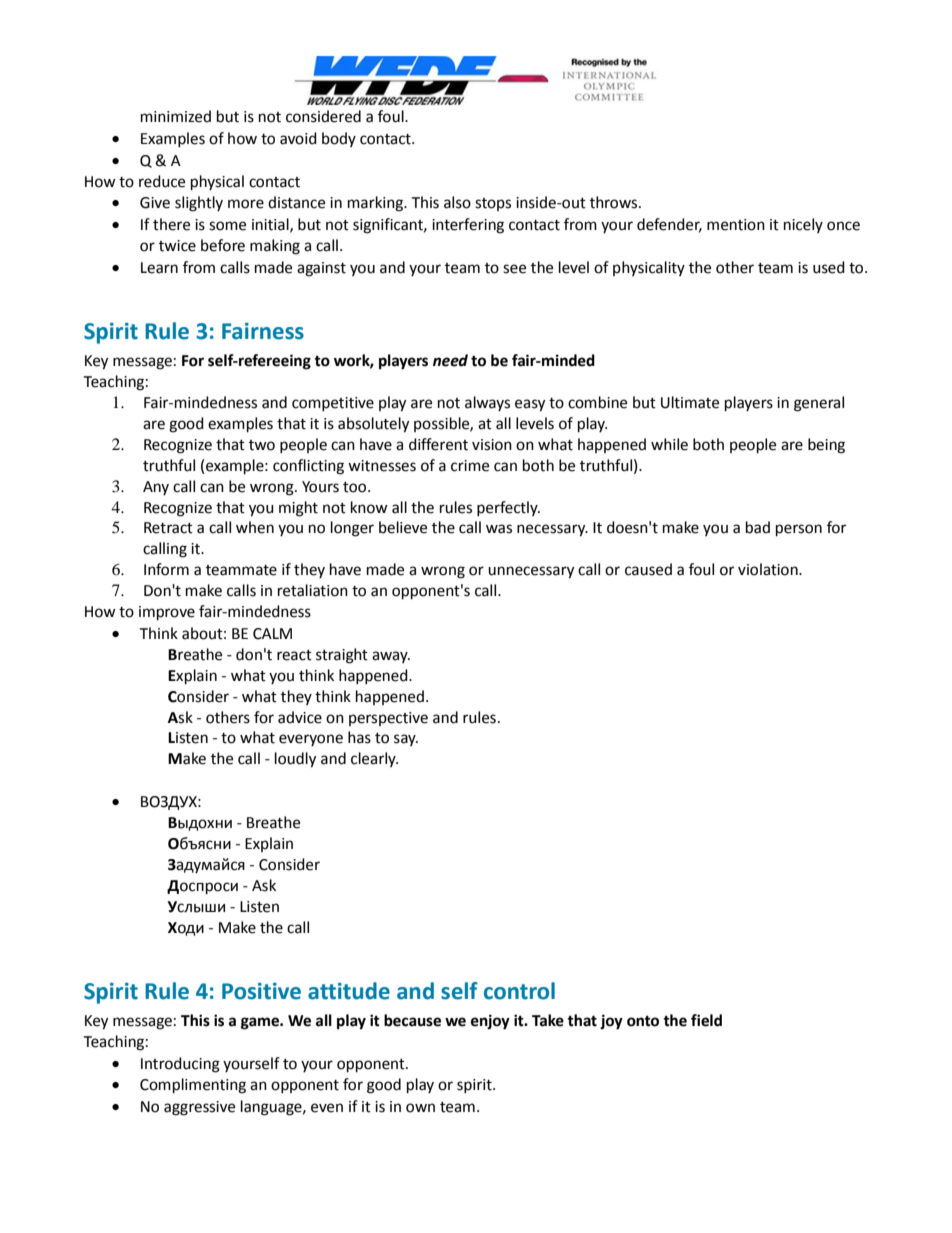 The image size is (952, 1233). What do you see at coordinates (490, 1022) in the screenshot?
I see `enjoy` at bounding box center [490, 1022].
